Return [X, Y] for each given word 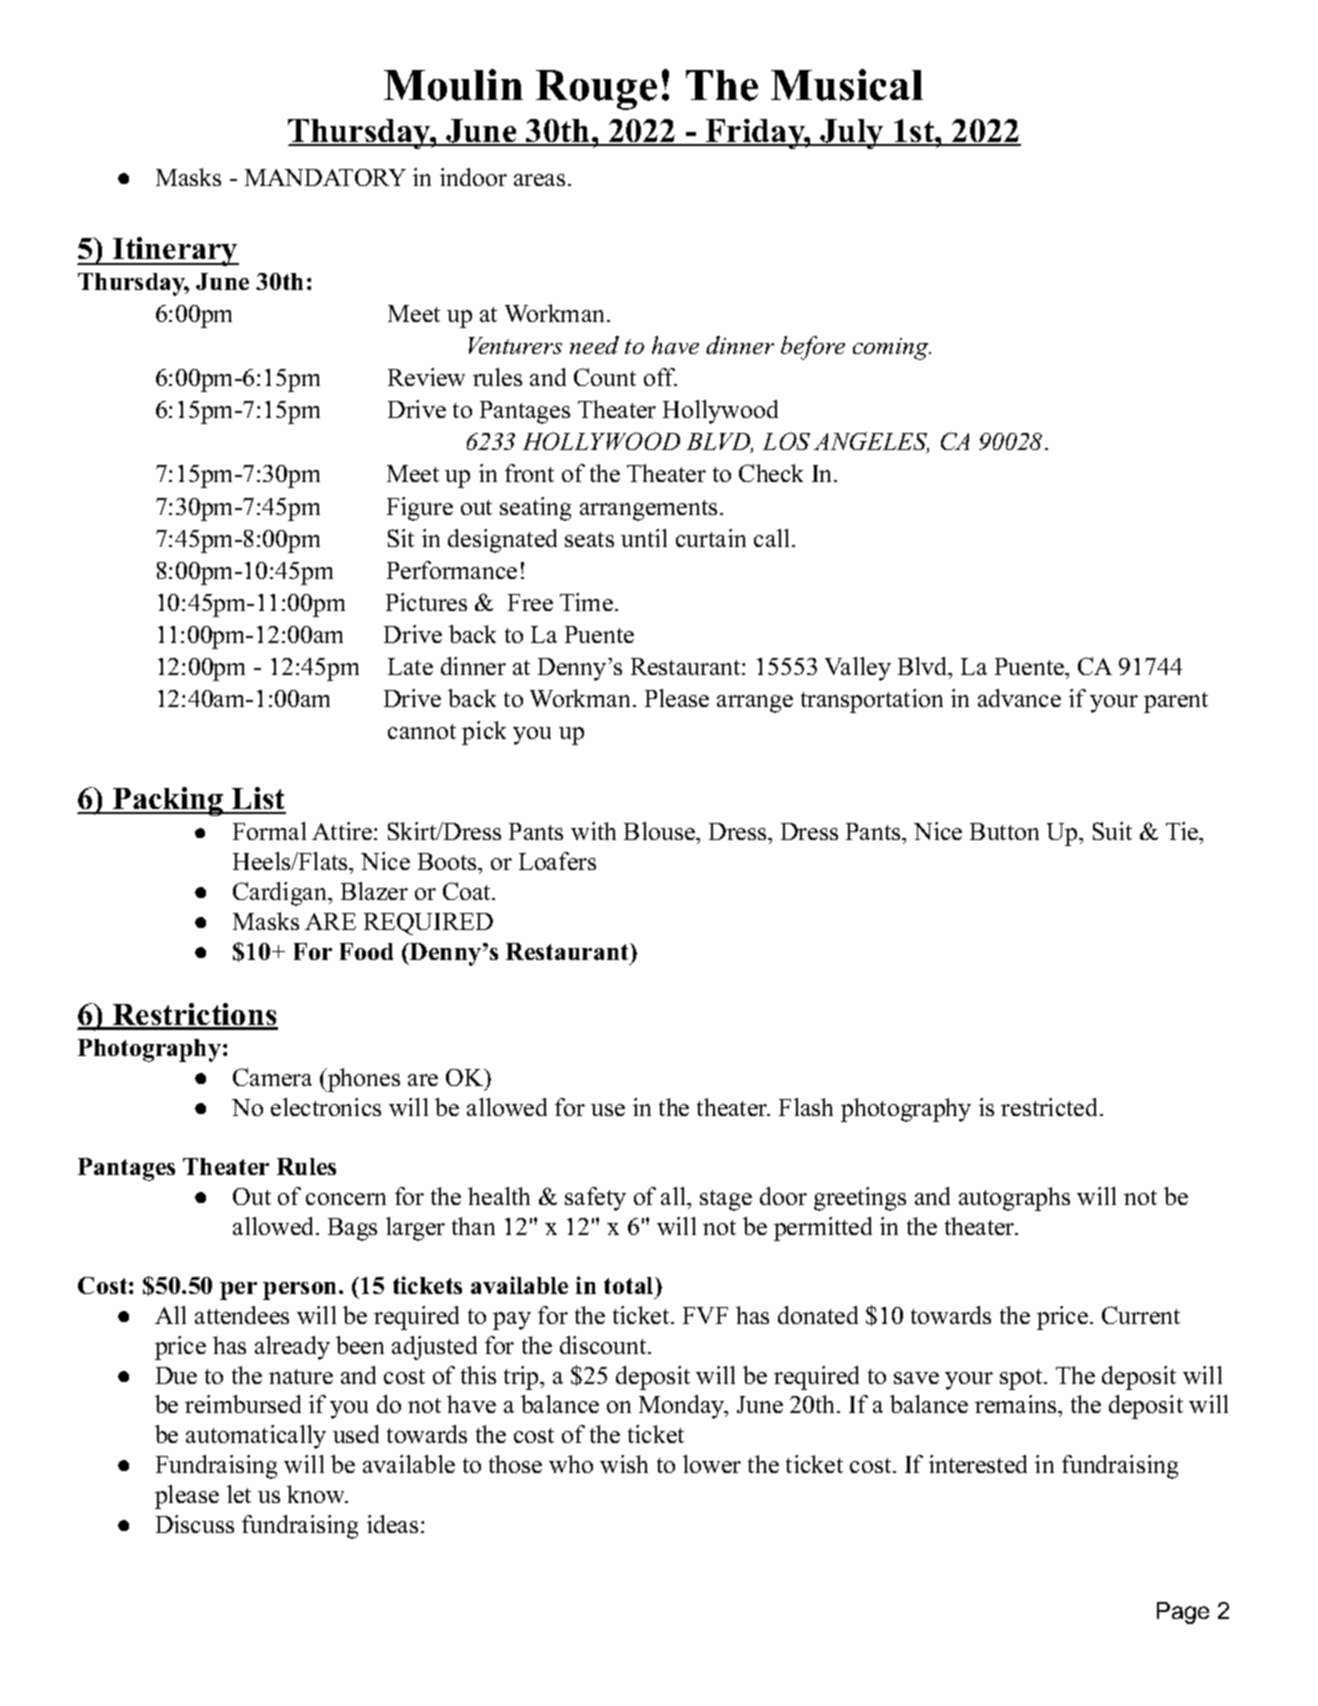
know [317, 1494]
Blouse [660, 831]
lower [712, 1464]
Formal [269, 831]
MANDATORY [325, 177]
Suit [1112, 831]
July [852, 134]
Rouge [596, 90]
